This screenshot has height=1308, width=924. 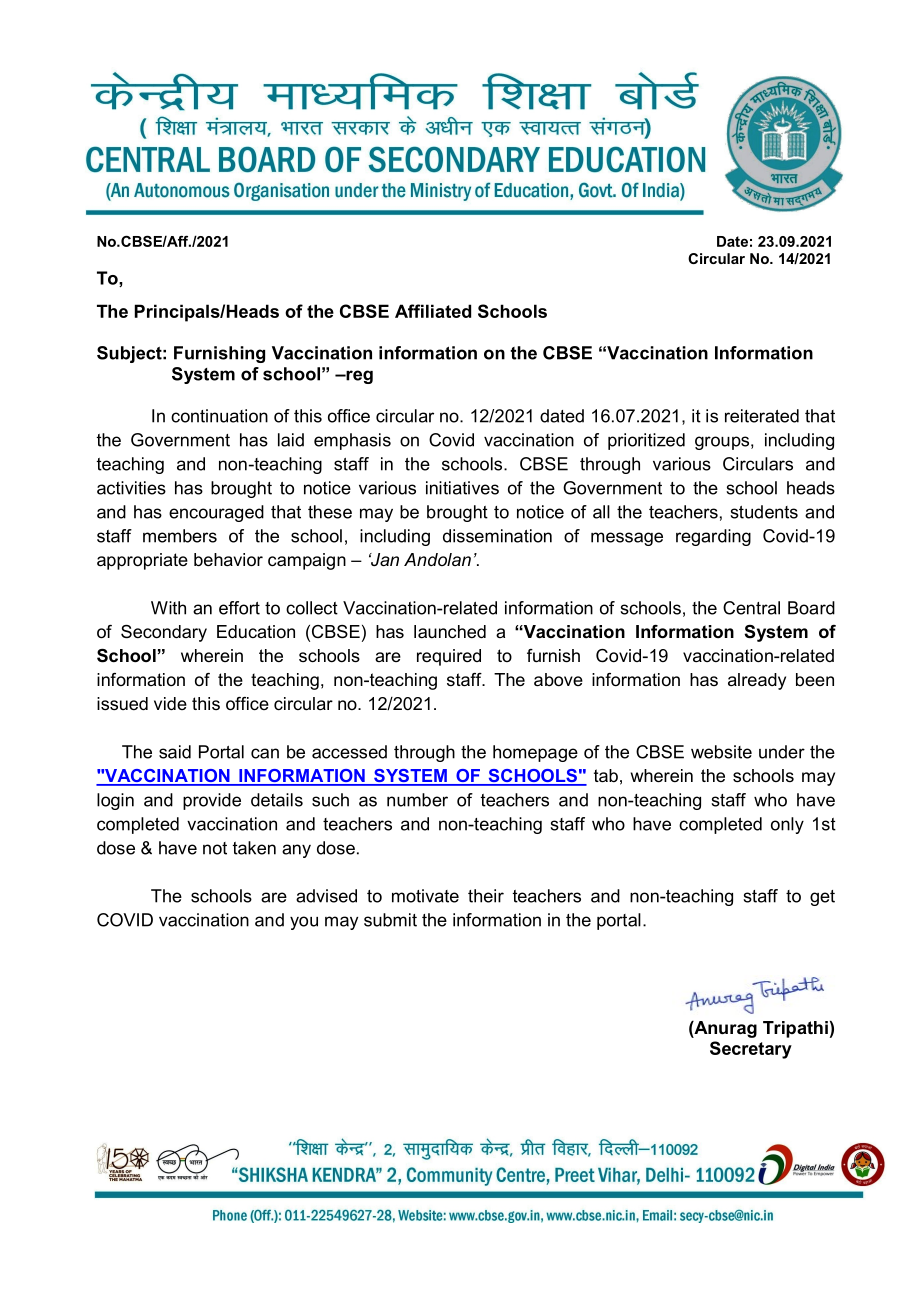 What do you see at coordinates (449, 657) in the screenshot?
I see `required` at bounding box center [449, 657].
